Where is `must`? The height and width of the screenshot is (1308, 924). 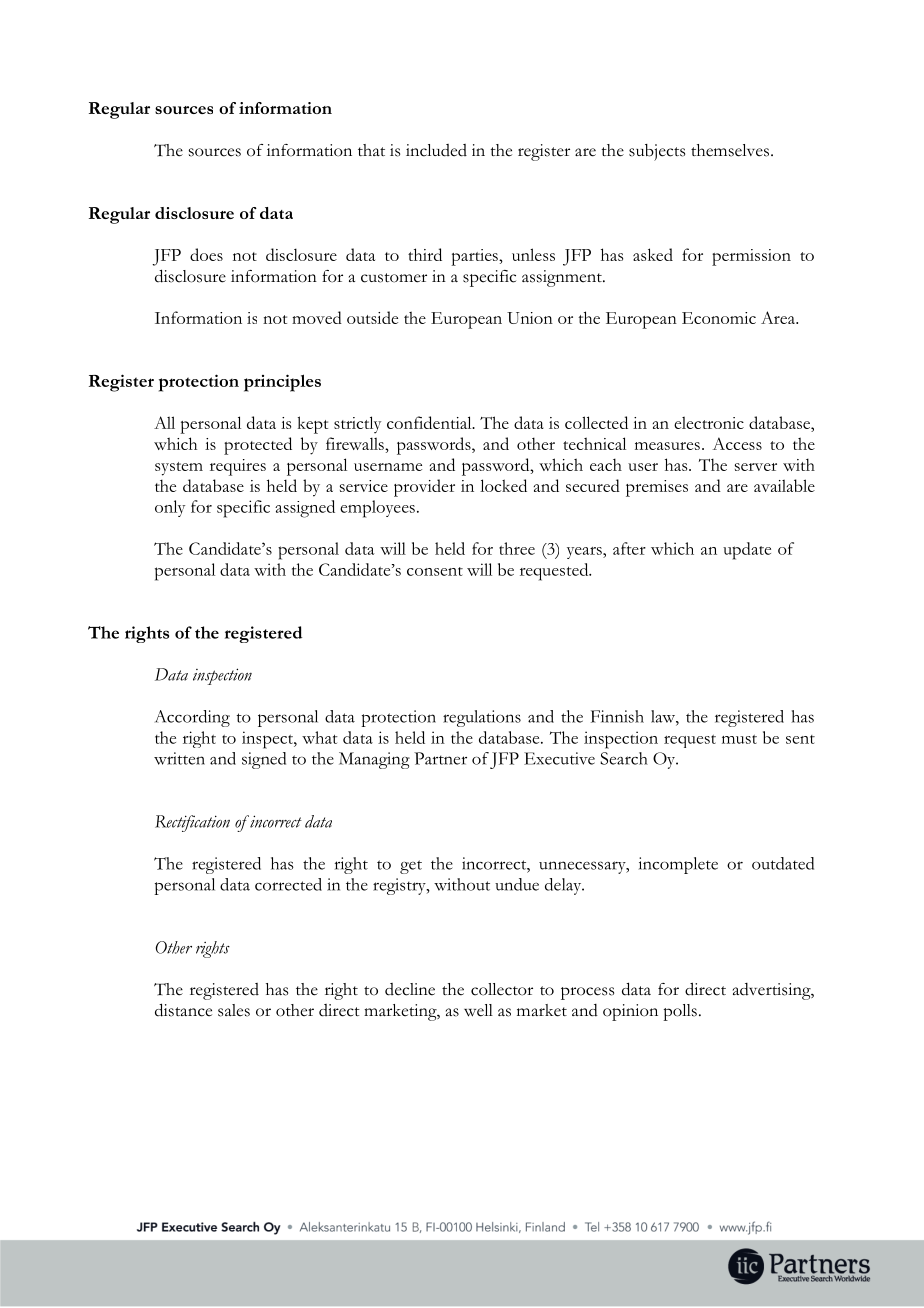 must is located at coordinates (739, 739).
